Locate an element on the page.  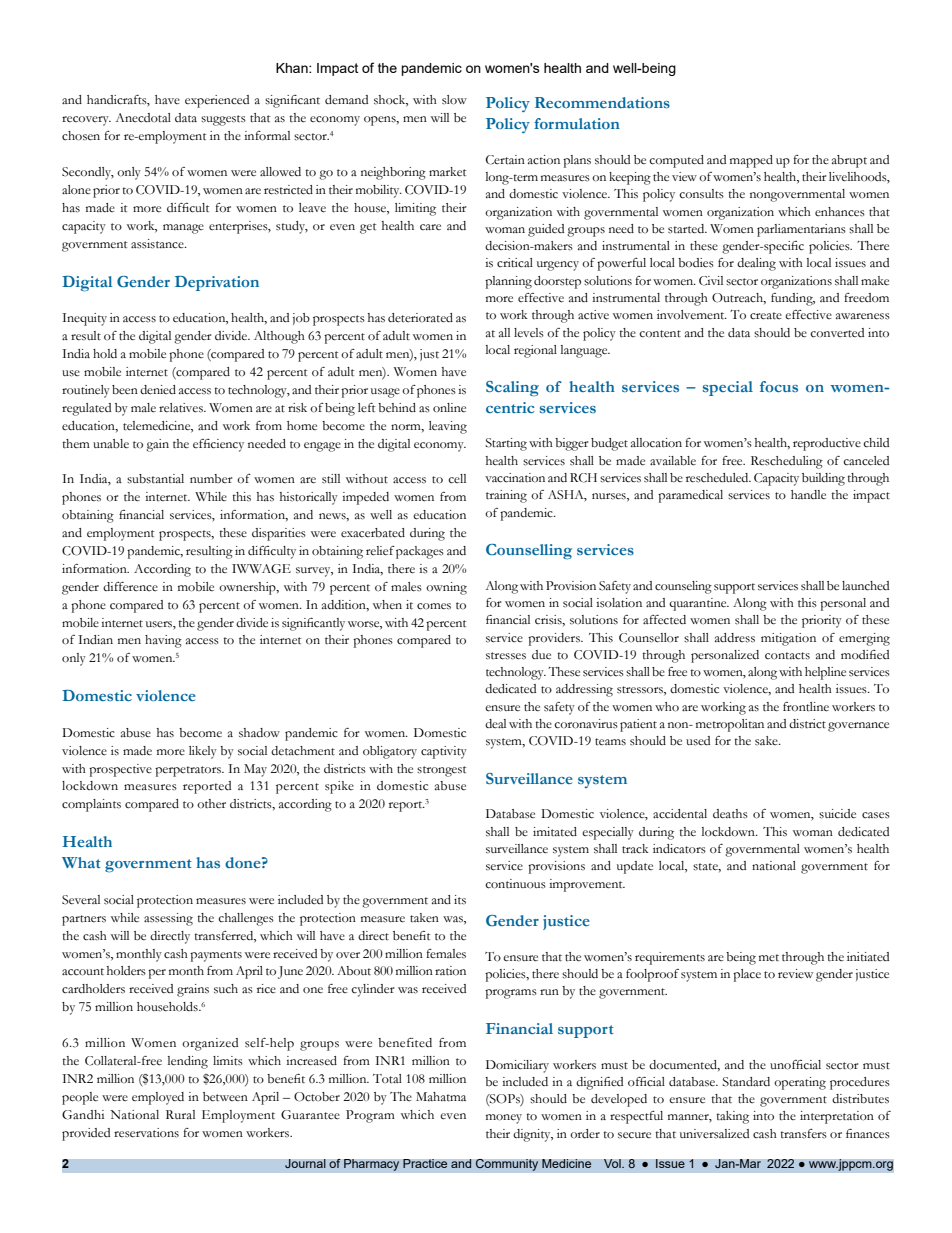
comes is located at coordinates (434, 606).
